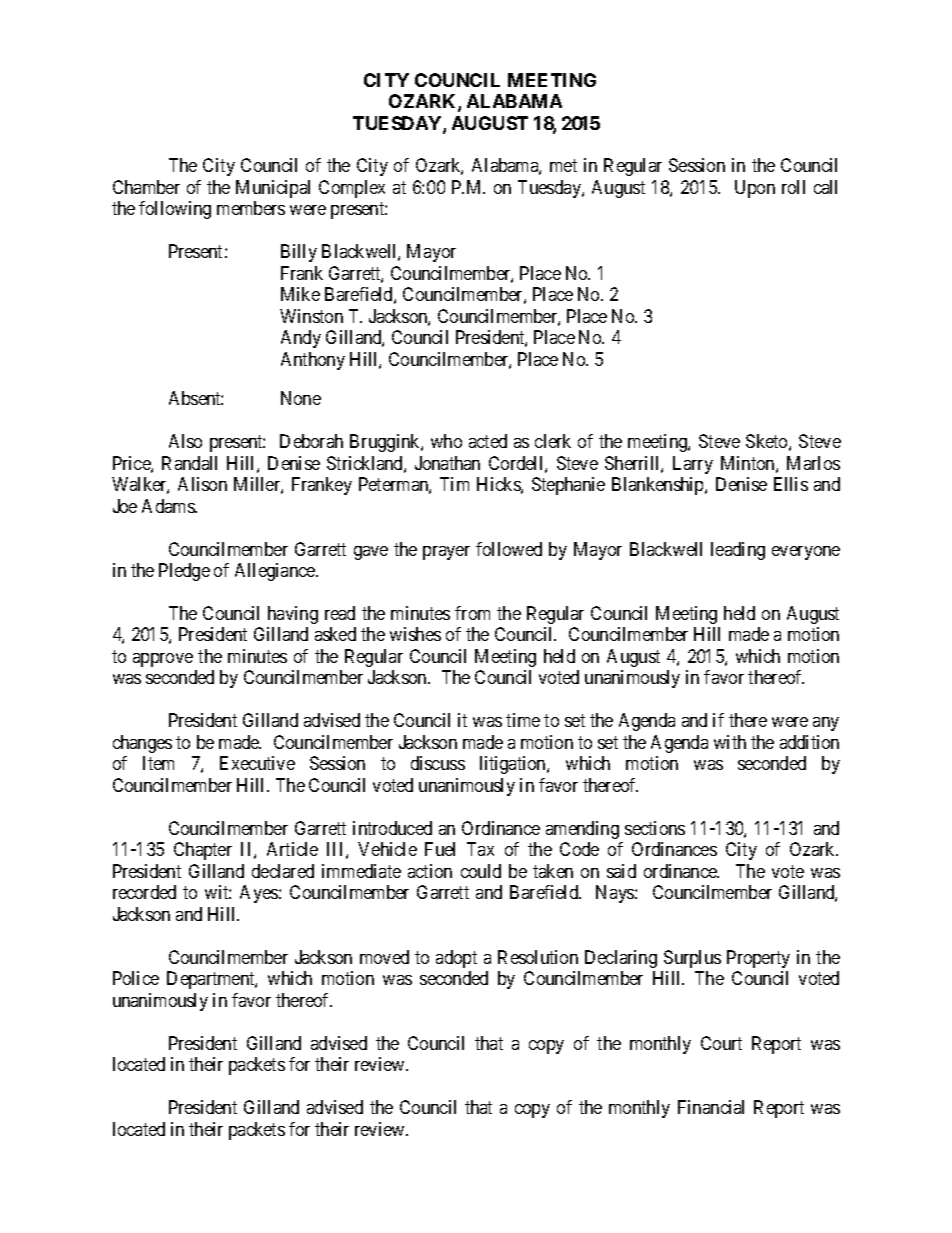 This screenshot has height=1233, width=952. I want to click on Ellis, so click(791, 484).
